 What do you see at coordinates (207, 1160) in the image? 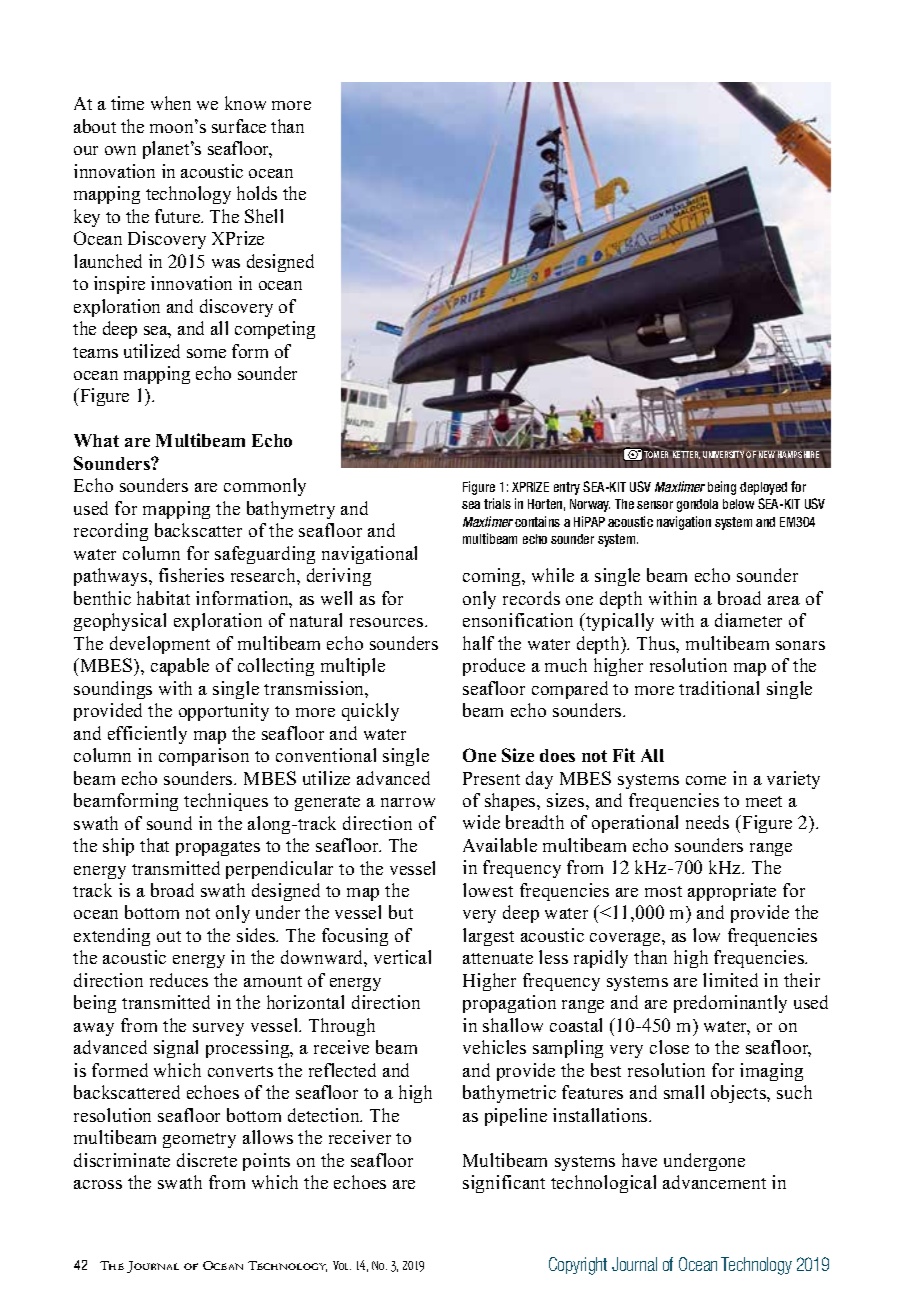
I see `discrete` at bounding box center [207, 1160].
